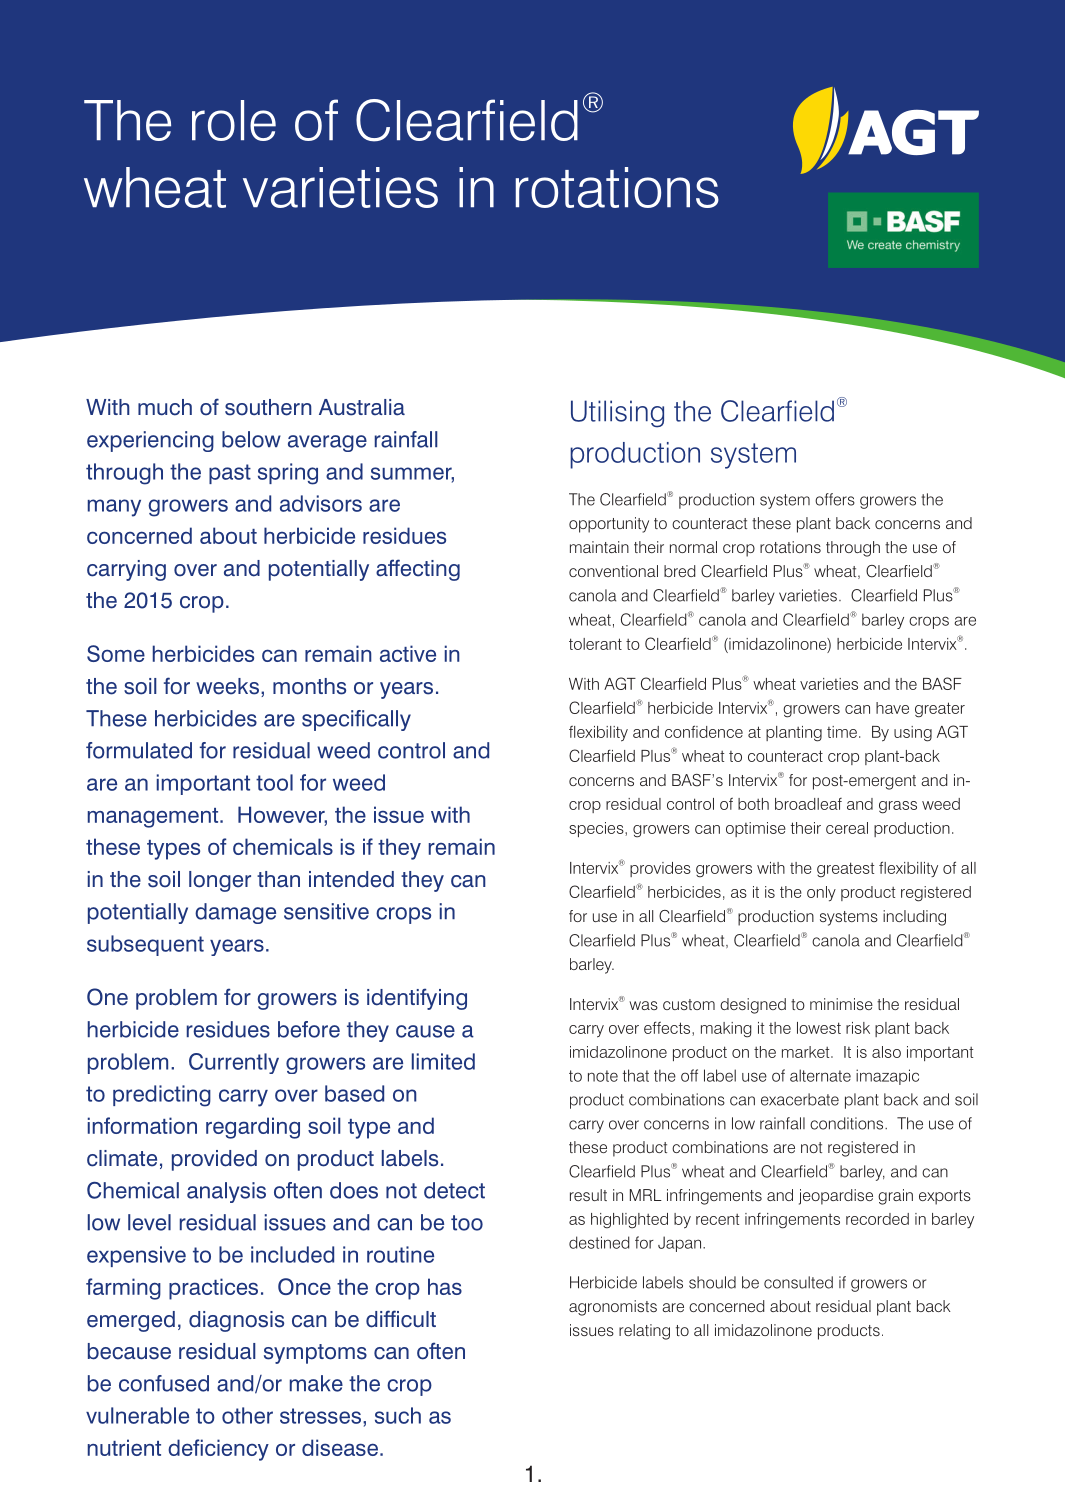 The width and height of the screenshot is (1065, 1507). Describe the element at coordinates (609, 525) in the screenshot. I see `opportunity` at that location.
